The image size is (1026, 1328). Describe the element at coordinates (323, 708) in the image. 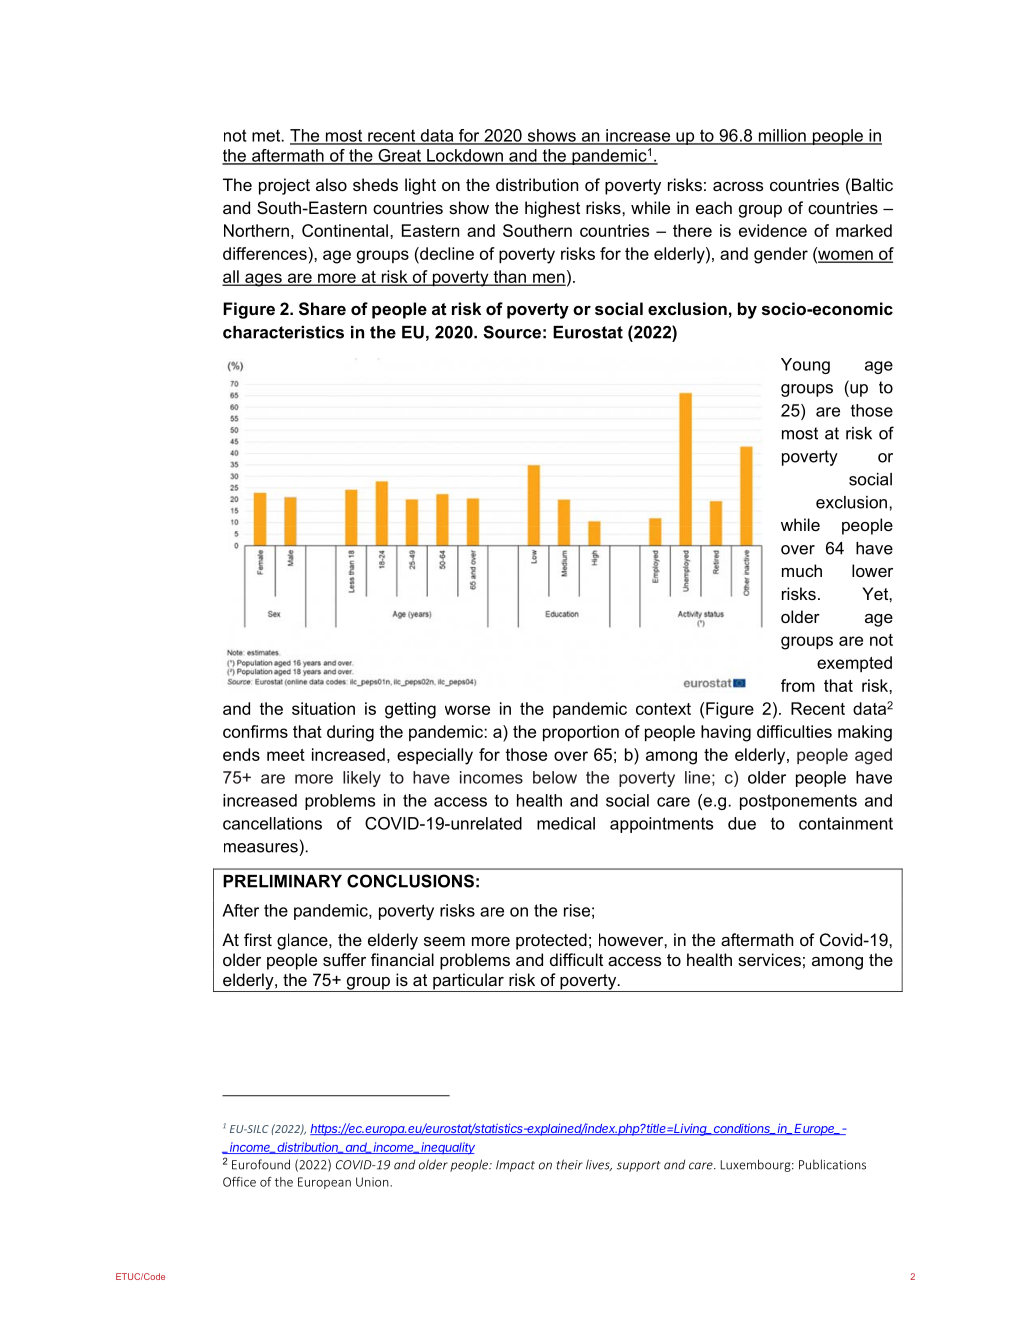

I see `situation` at that location.
